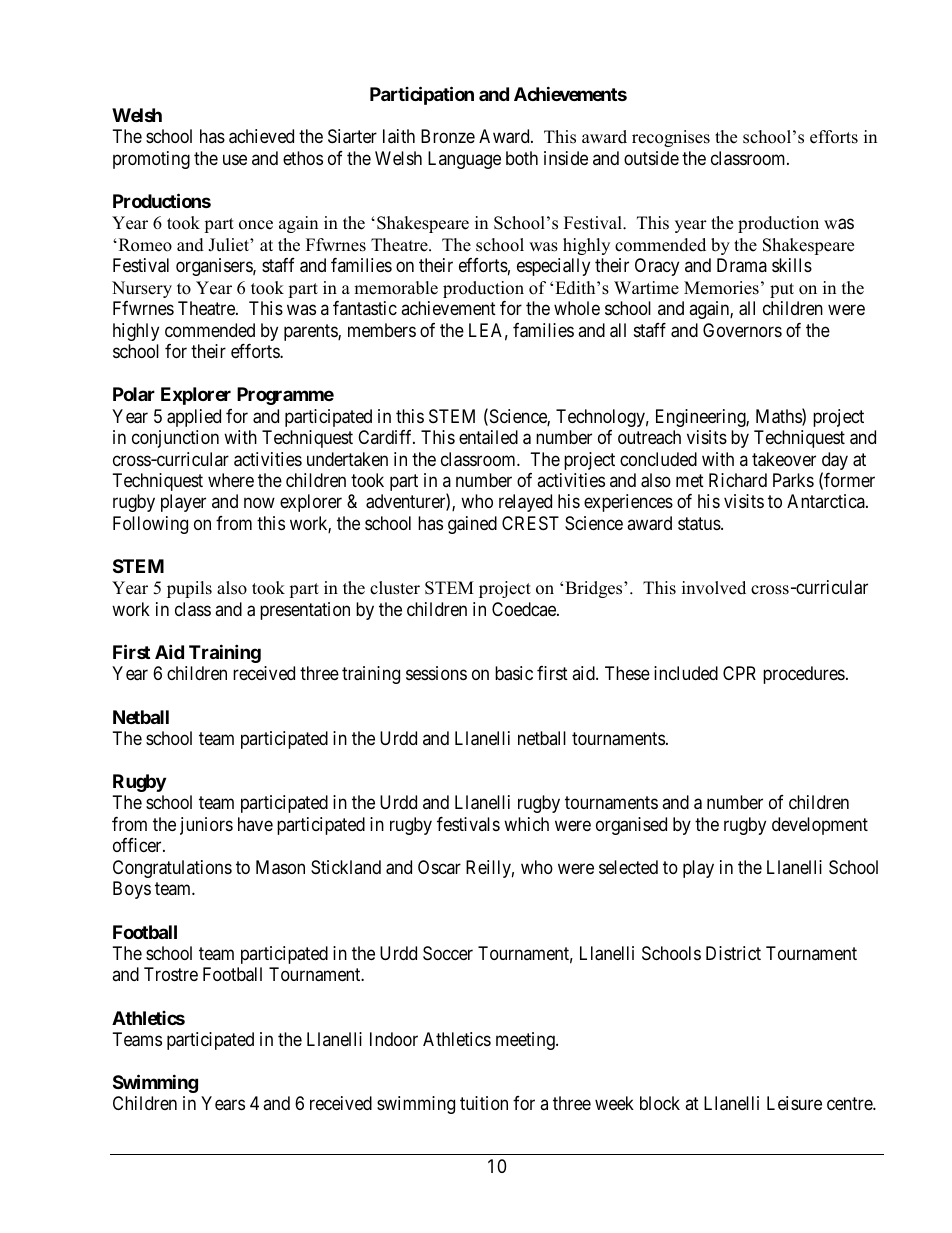  Describe the element at coordinates (206, 826) in the screenshot. I see `juniors` at that location.
